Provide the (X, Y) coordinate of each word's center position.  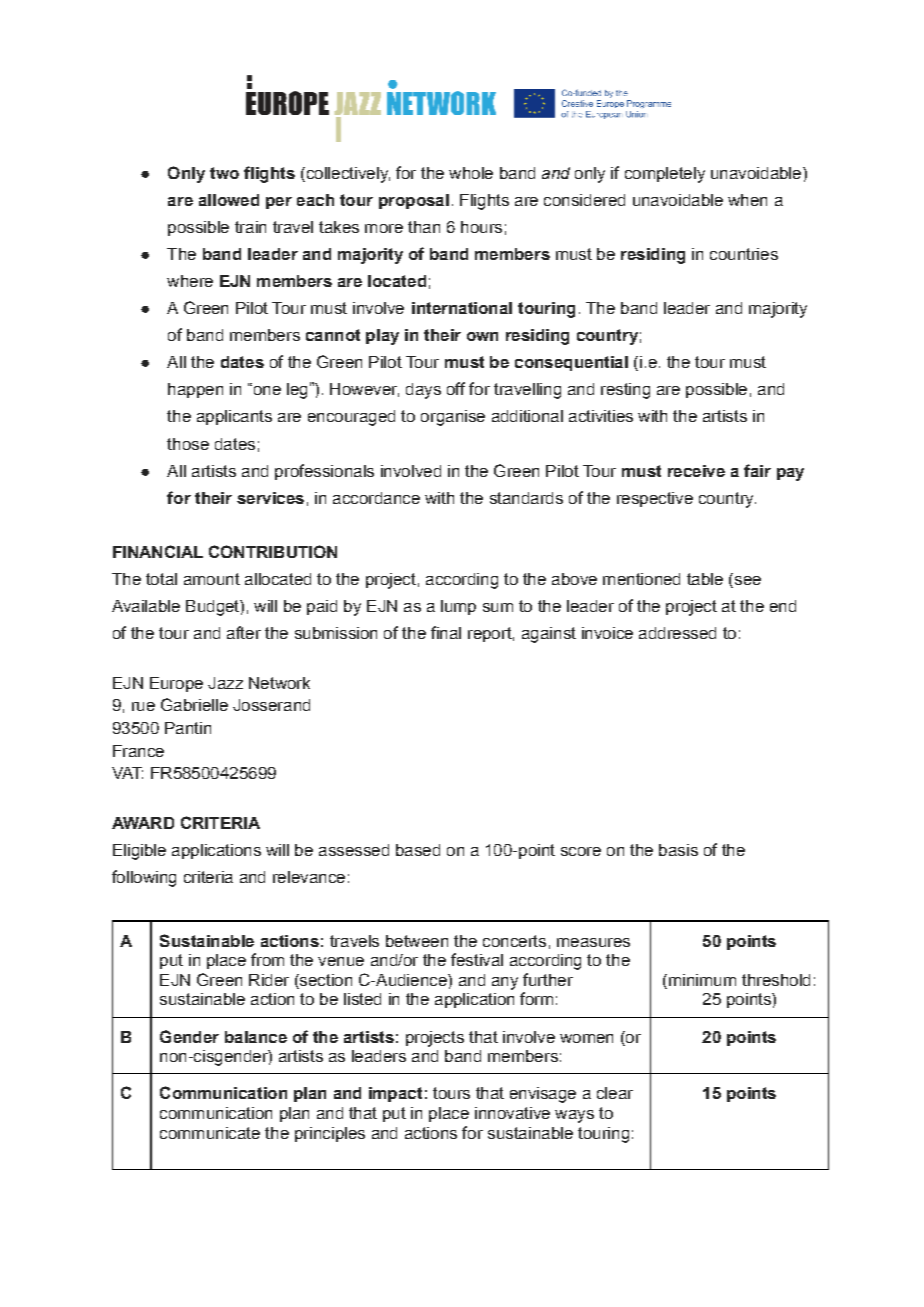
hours (481, 227)
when (747, 200)
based (418, 850)
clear (615, 1093)
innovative (512, 1113)
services (270, 498)
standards (526, 498)
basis (678, 850)
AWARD (143, 823)
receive (696, 471)
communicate (210, 1133)
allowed (229, 200)
